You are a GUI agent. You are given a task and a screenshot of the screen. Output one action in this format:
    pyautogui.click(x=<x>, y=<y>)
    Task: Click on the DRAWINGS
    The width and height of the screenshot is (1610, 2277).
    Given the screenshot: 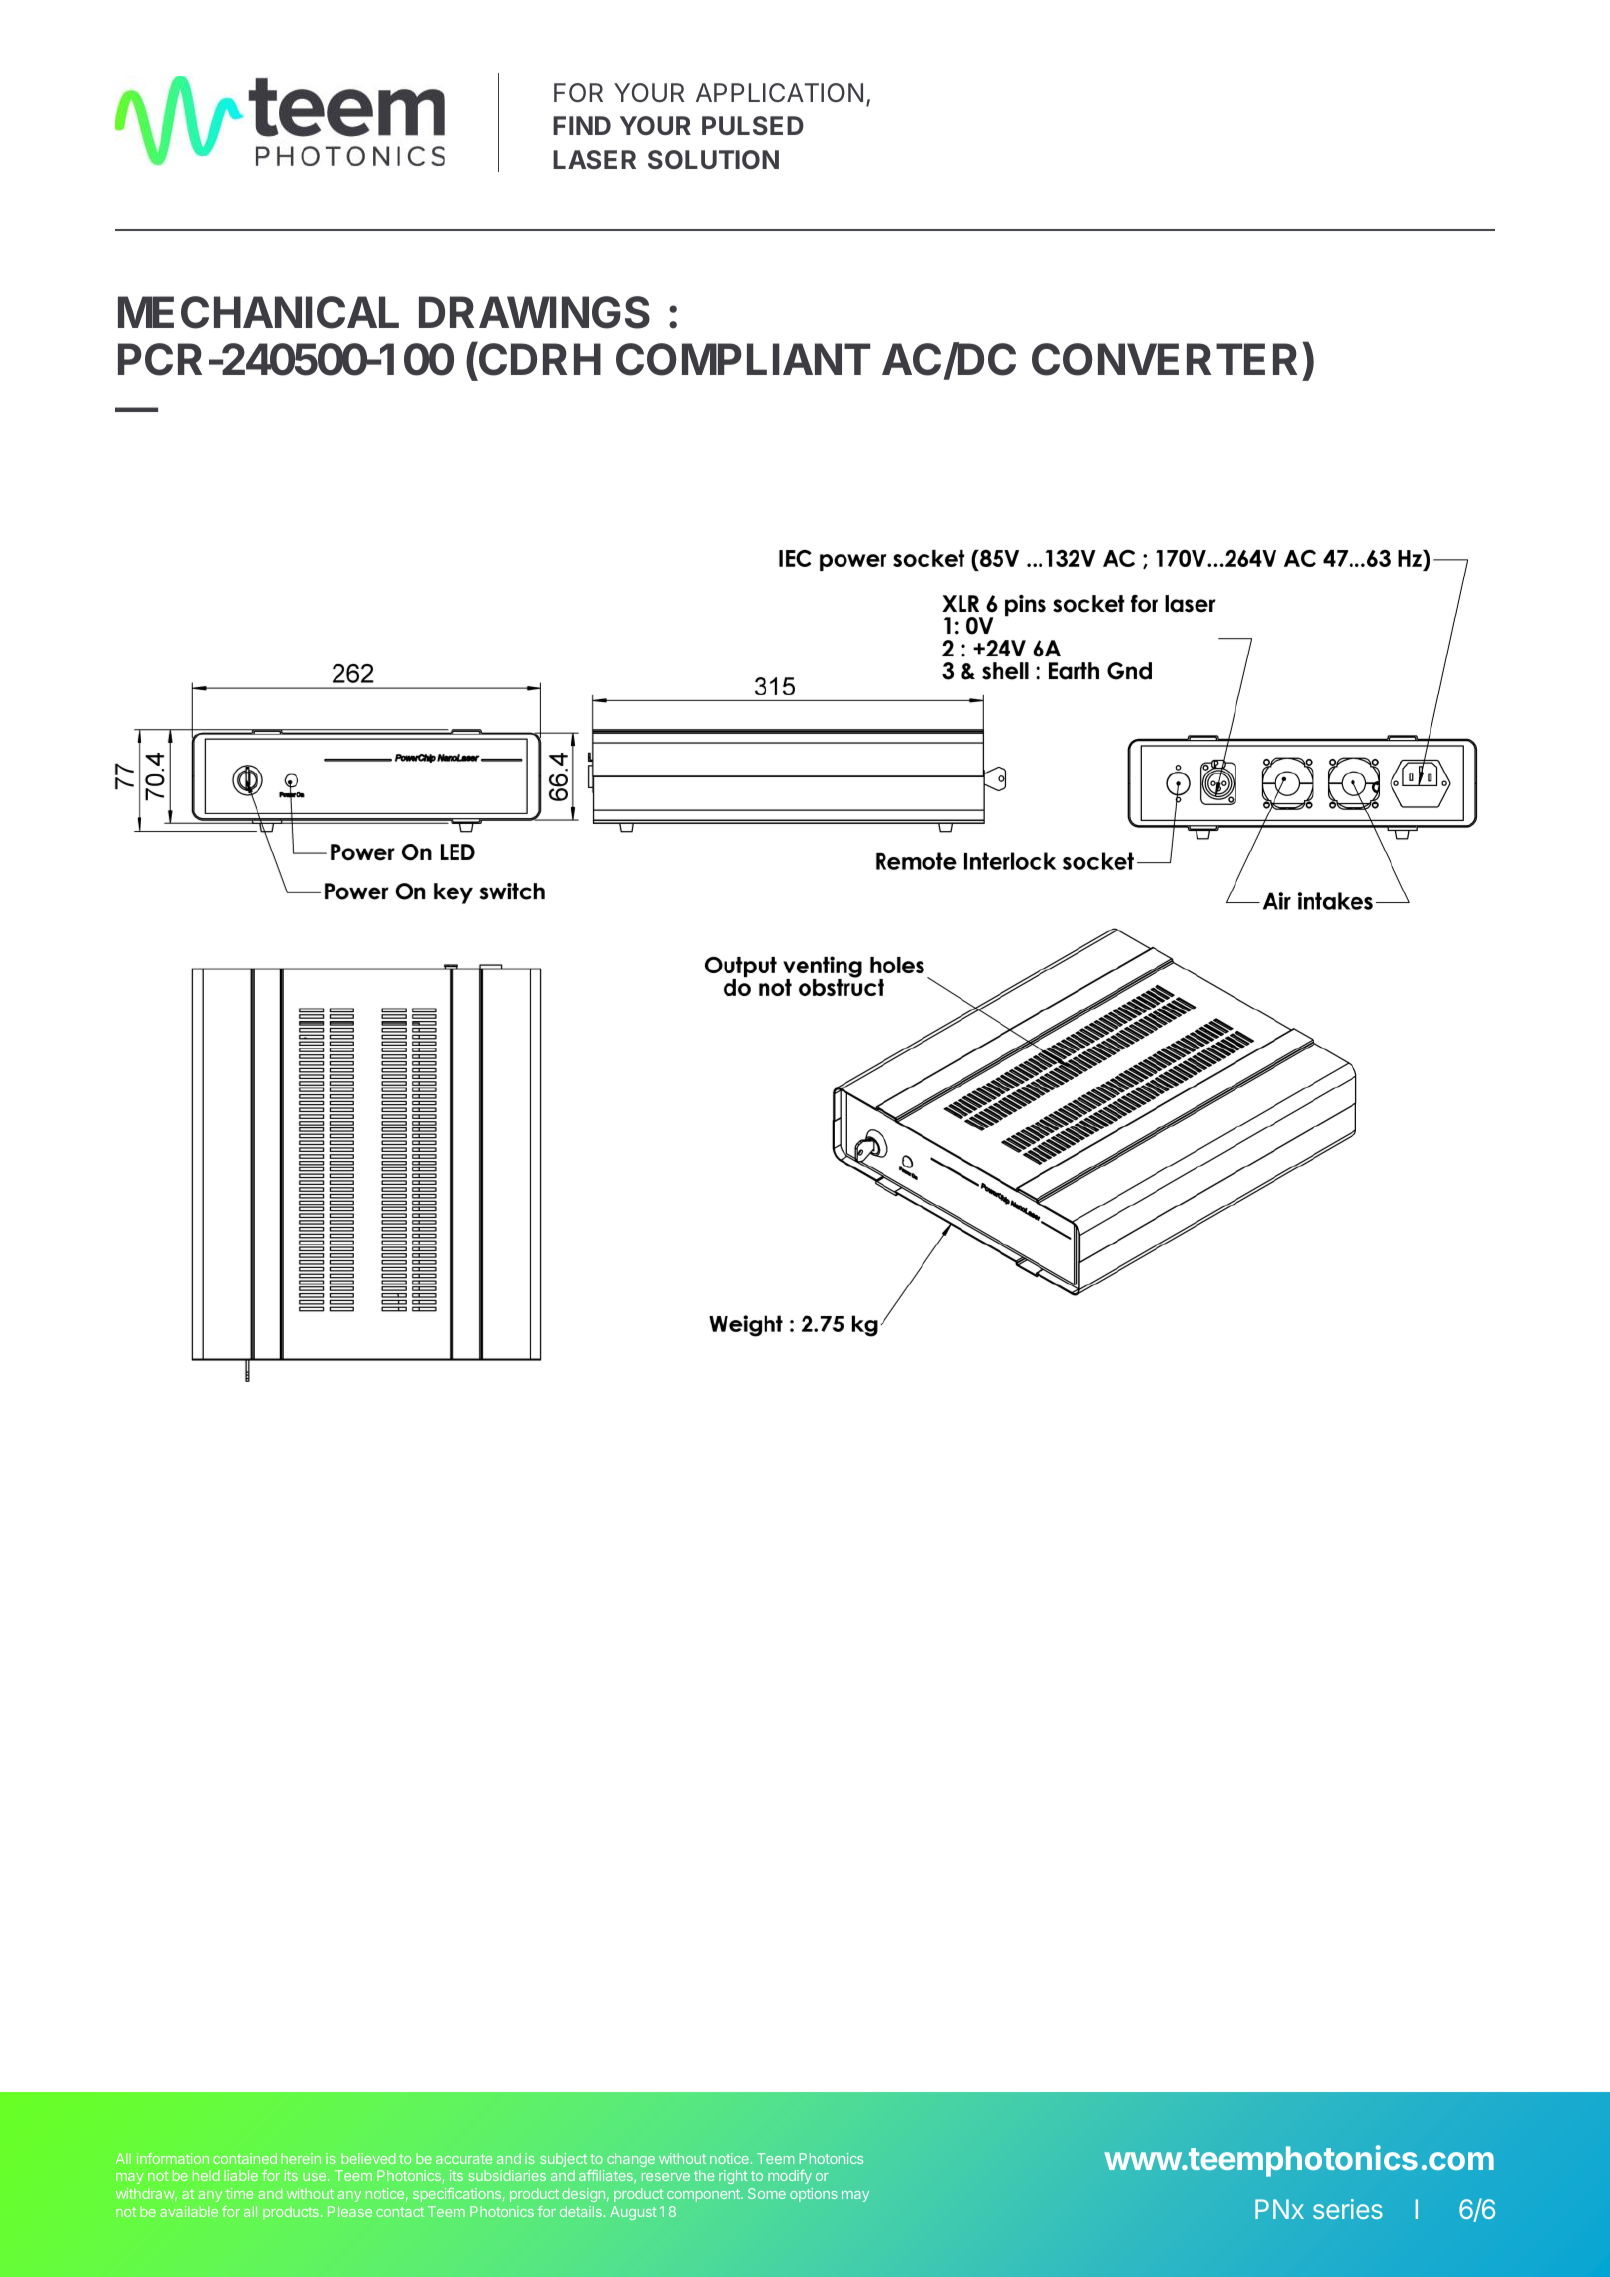 What is the action you would take?
    pyautogui.click(x=534, y=312)
